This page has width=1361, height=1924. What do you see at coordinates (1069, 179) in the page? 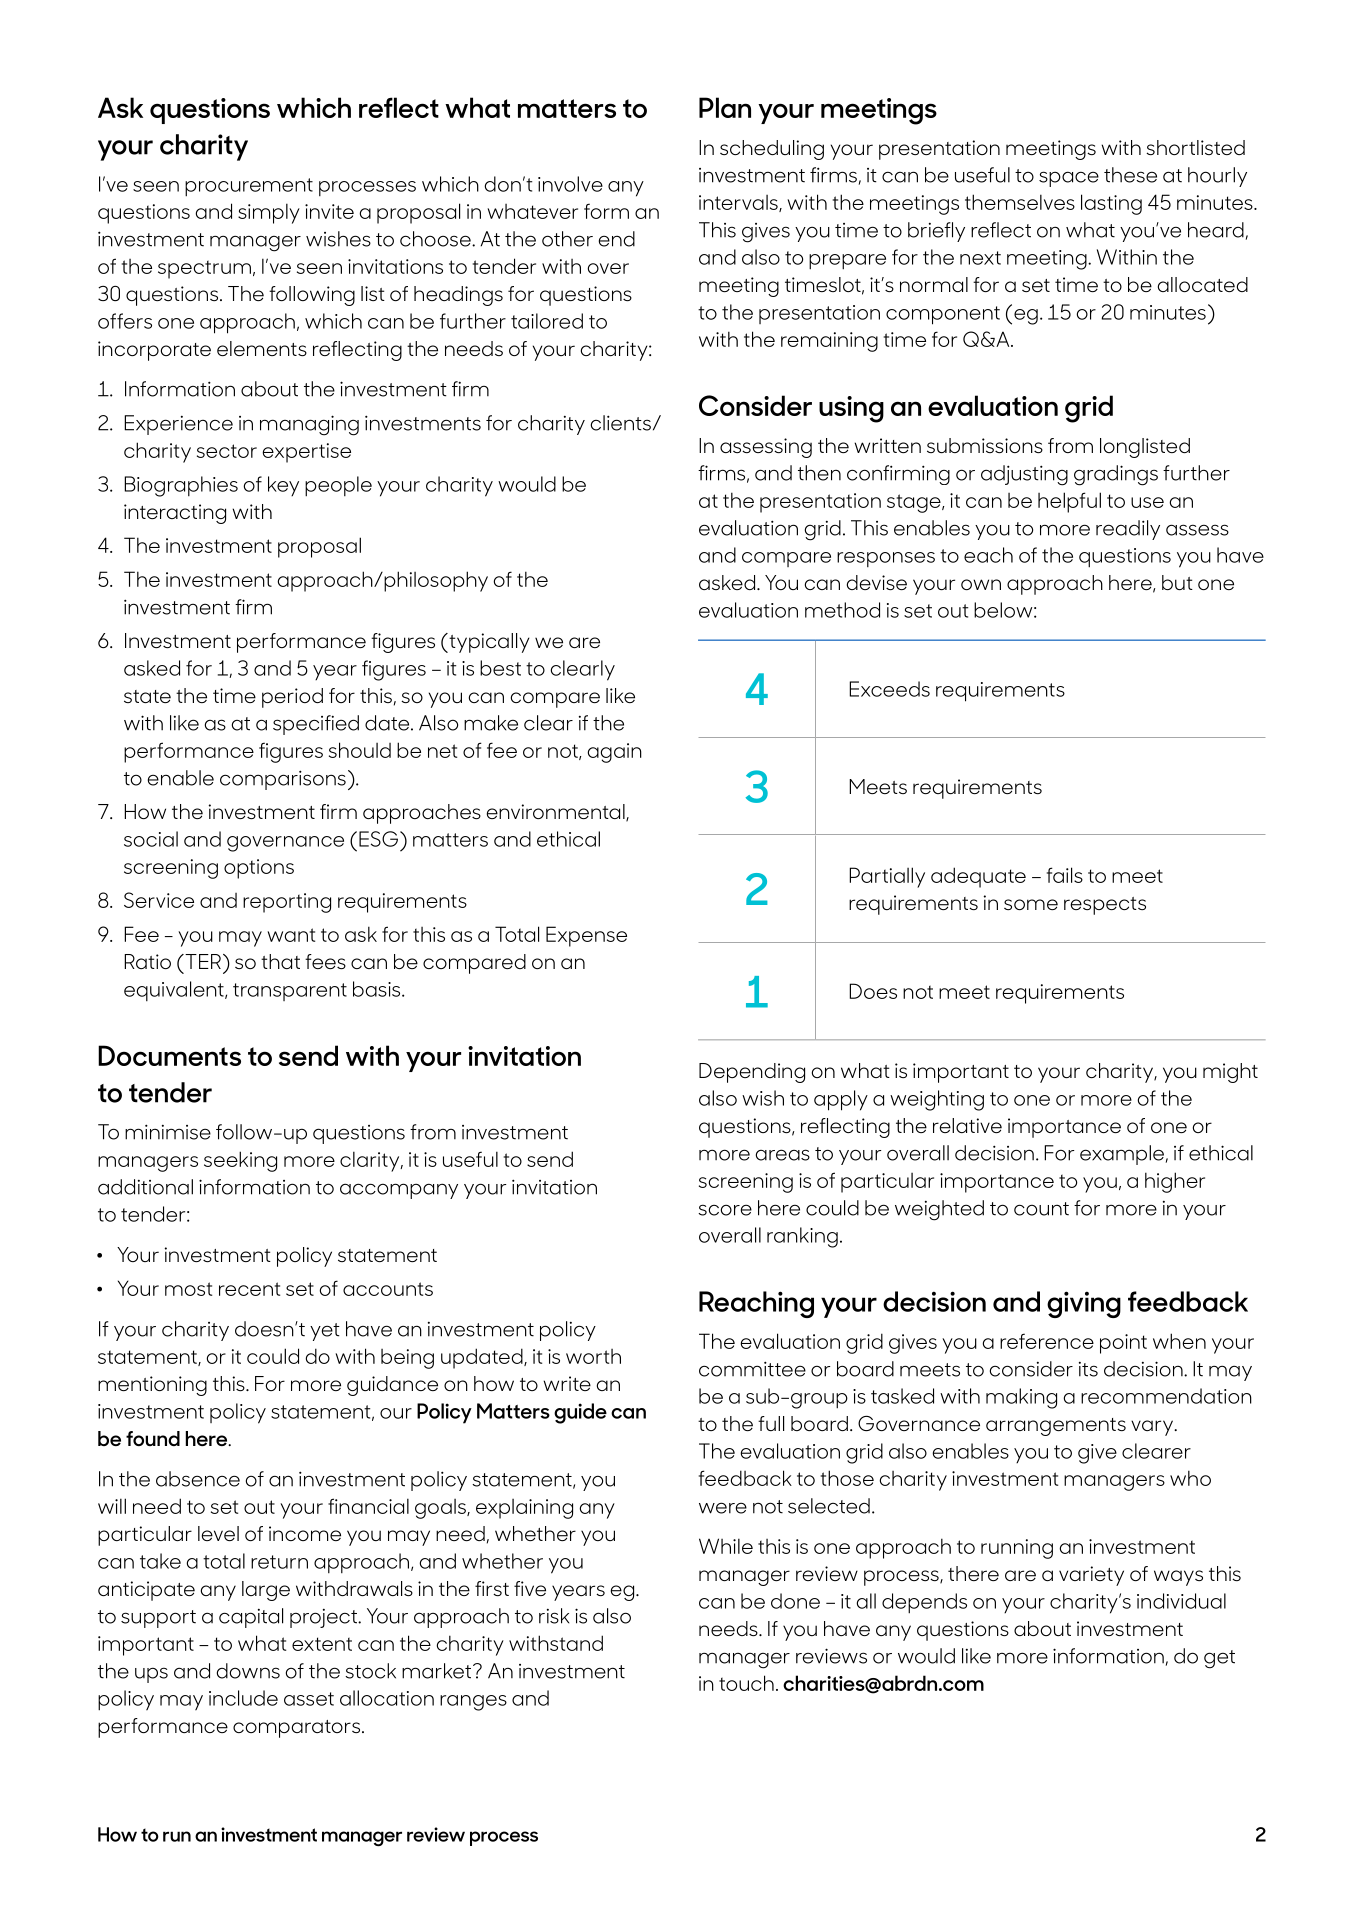
I see `space` at bounding box center [1069, 179].
